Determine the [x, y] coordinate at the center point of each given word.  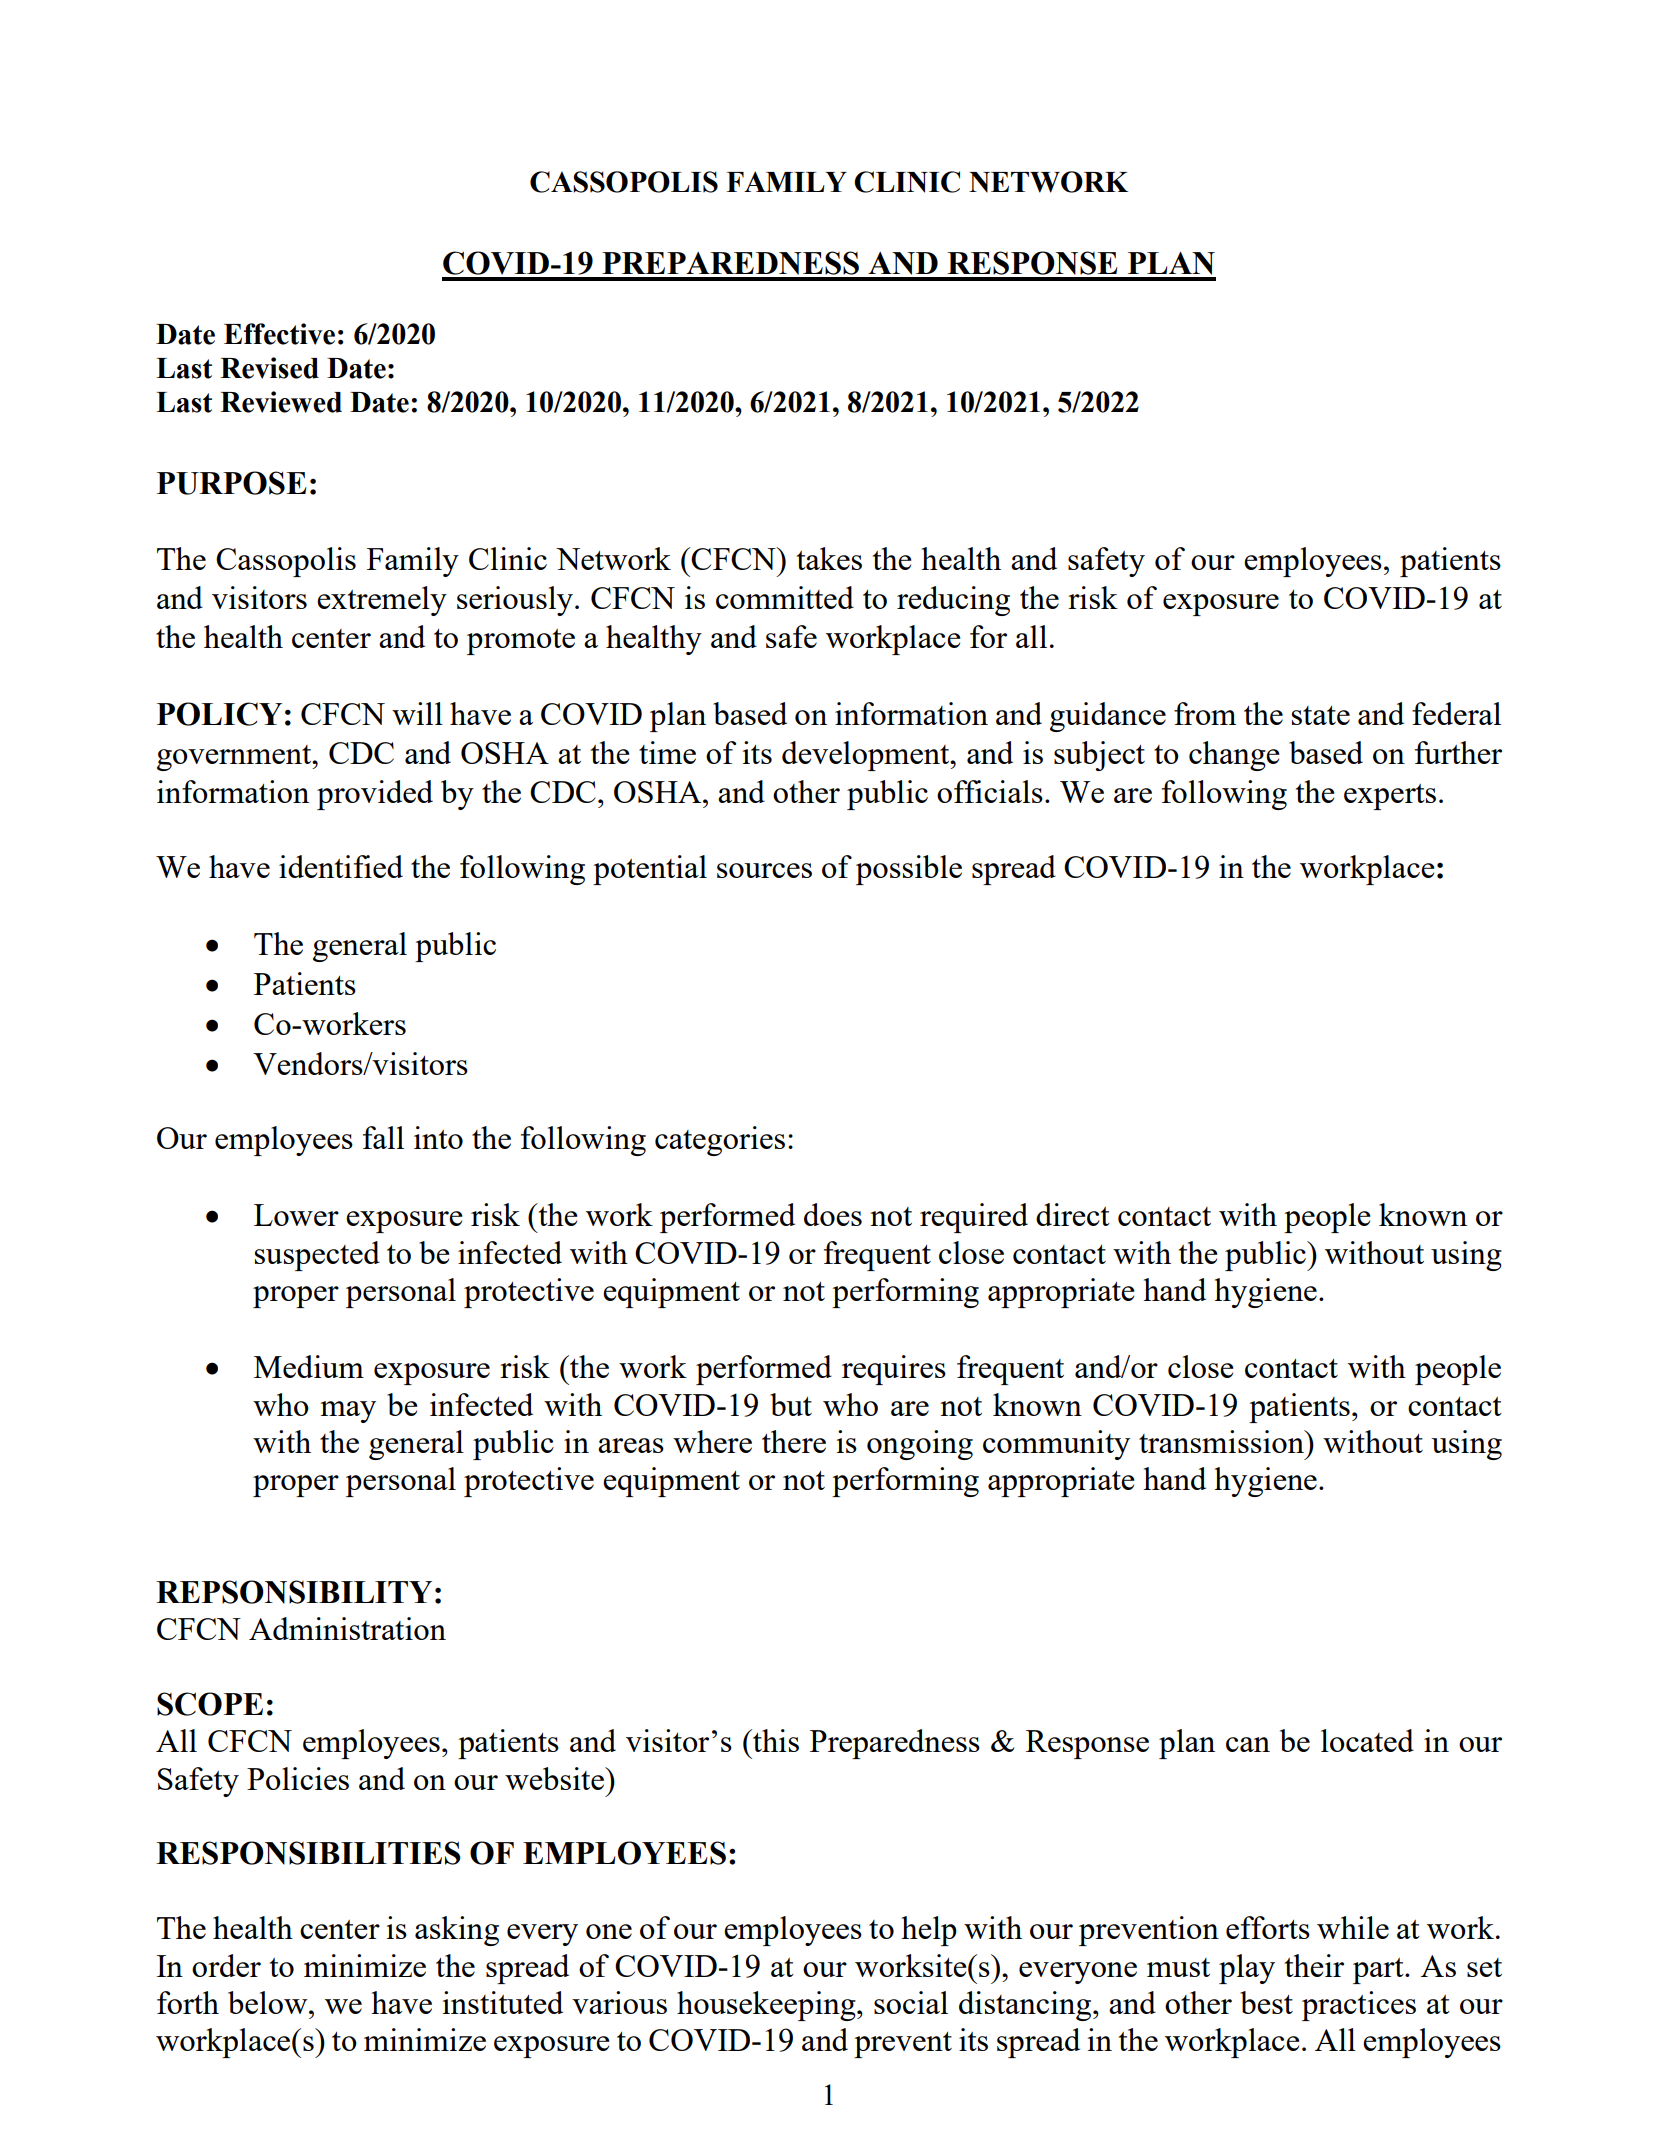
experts [1390, 797]
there [794, 1441]
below [269, 2002]
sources [764, 870]
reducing [953, 601]
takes [829, 558]
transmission [1222, 1441]
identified [341, 866]
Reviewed [281, 402]
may [348, 1412]
